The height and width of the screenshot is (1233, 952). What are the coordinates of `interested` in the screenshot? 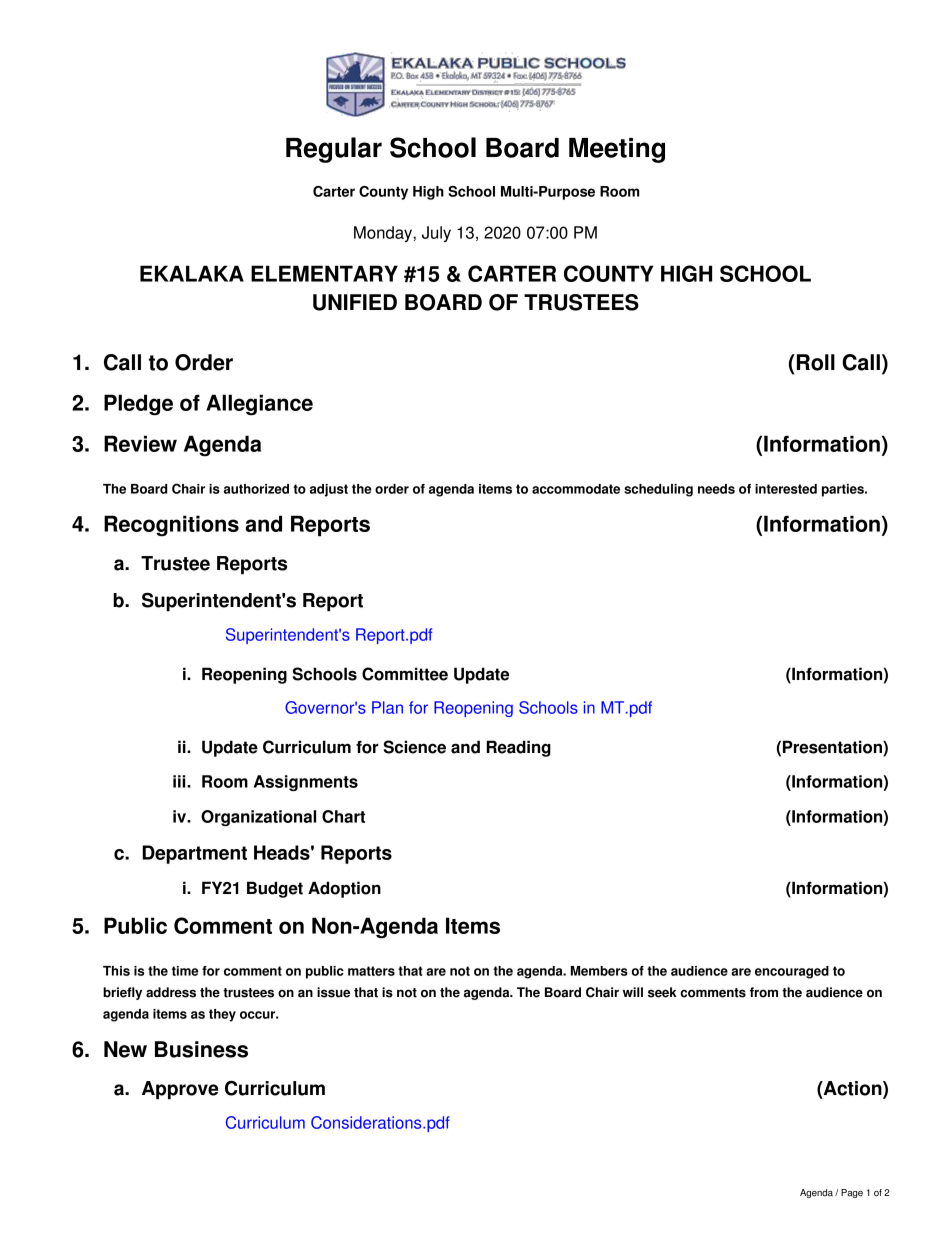 It's located at (786, 489).
